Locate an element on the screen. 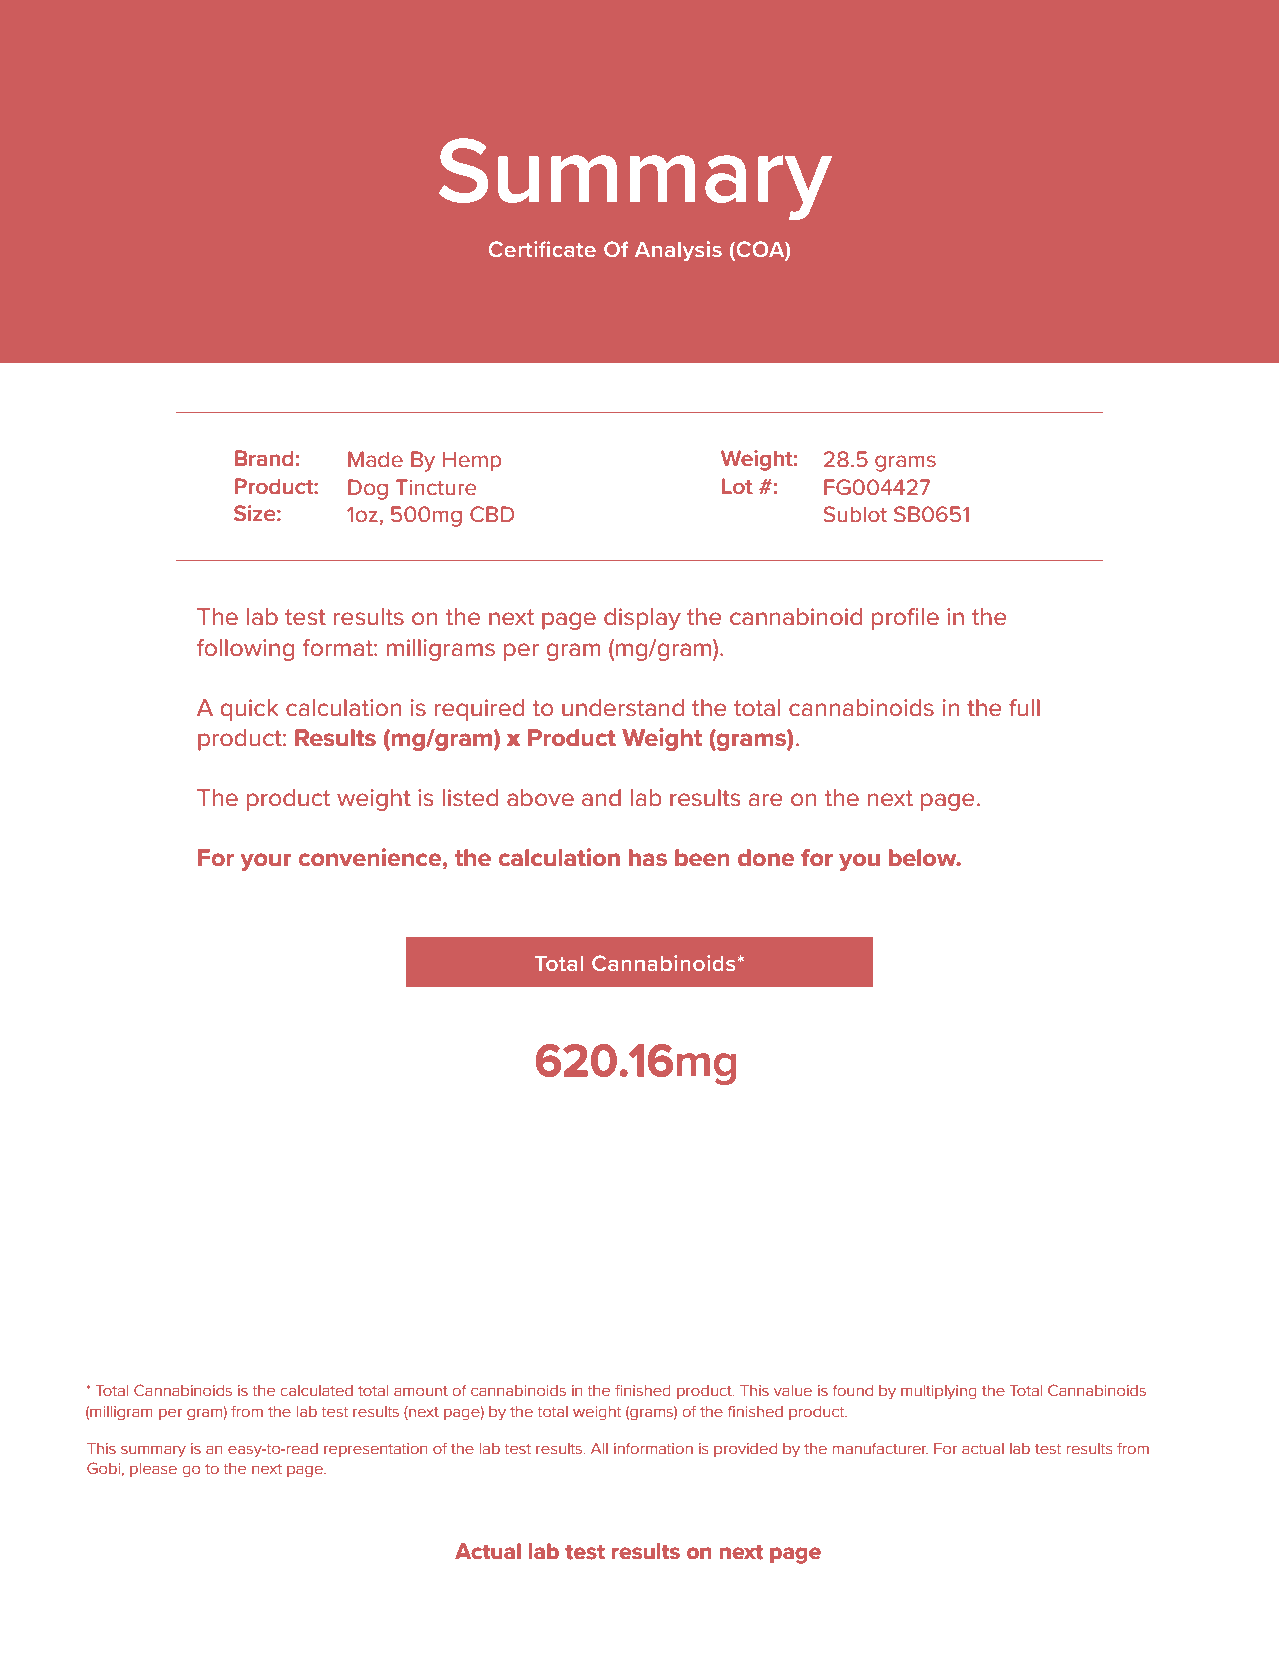  calculated is located at coordinates (316, 1391).
